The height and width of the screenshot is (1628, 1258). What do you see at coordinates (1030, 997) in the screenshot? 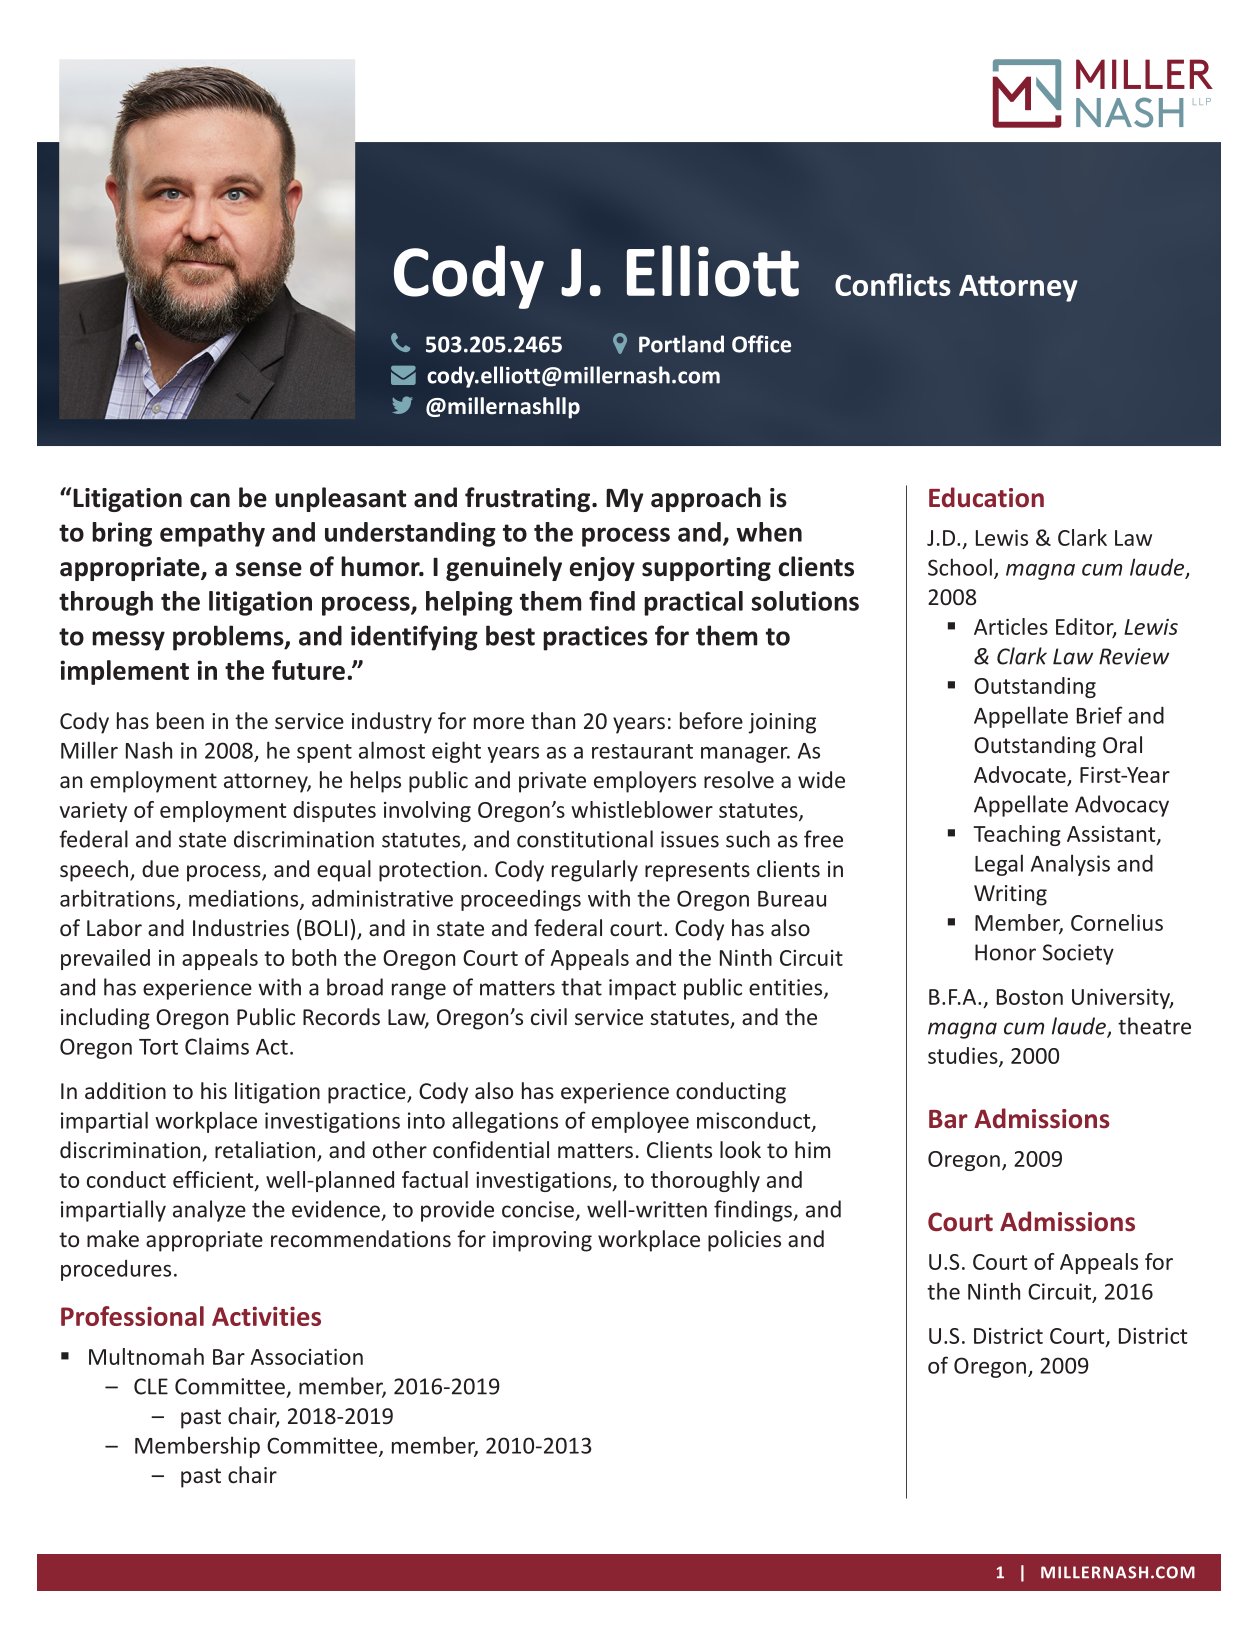
I see `Boston` at bounding box center [1030, 997].
